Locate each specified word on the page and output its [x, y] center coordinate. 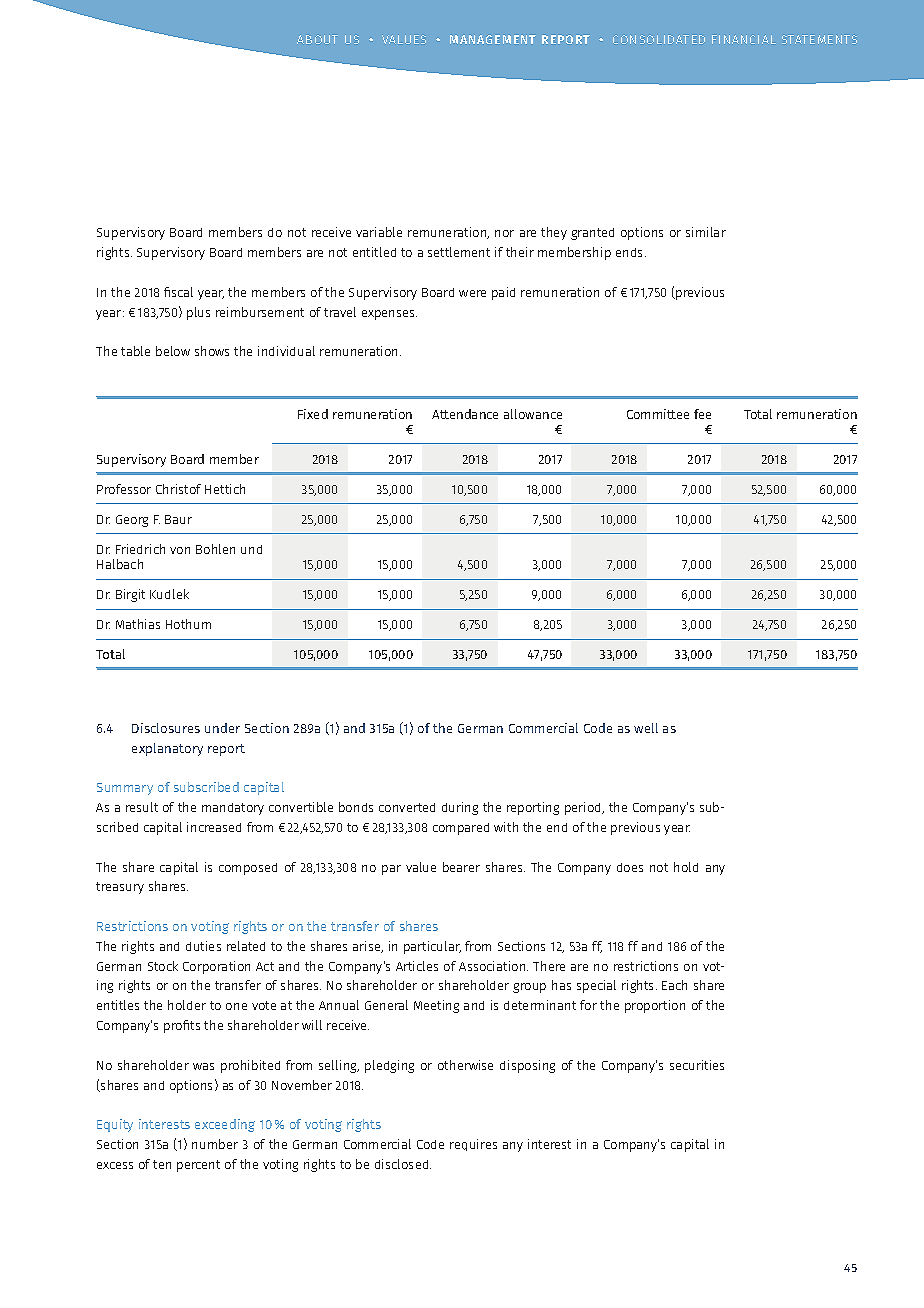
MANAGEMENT [493, 39]
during [460, 808]
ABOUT [317, 39]
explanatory [167, 749]
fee [702, 414]
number [215, 1144]
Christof [178, 489]
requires [473, 1145]
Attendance [465, 414]
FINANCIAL [744, 39]
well [646, 728]
